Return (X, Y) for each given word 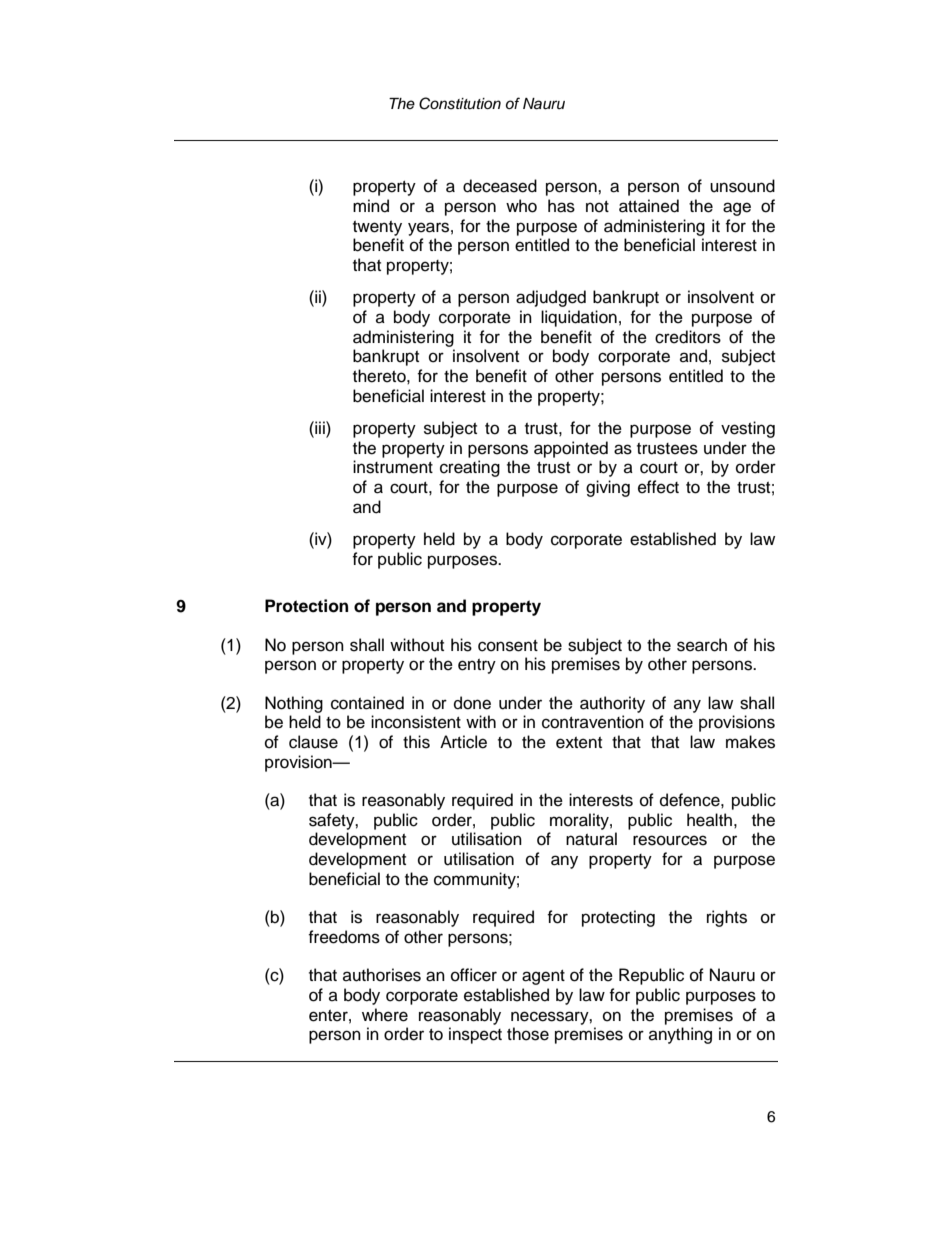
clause (313, 742)
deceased (500, 186)
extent (579, 743)
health (709, 820)
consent (508, 646)
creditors (688, 337)
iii (320, 427)
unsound (742, 186)
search (702, 645)
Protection (306, 606)
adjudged (551, 298)
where (385, 1015)
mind (371, 206)
